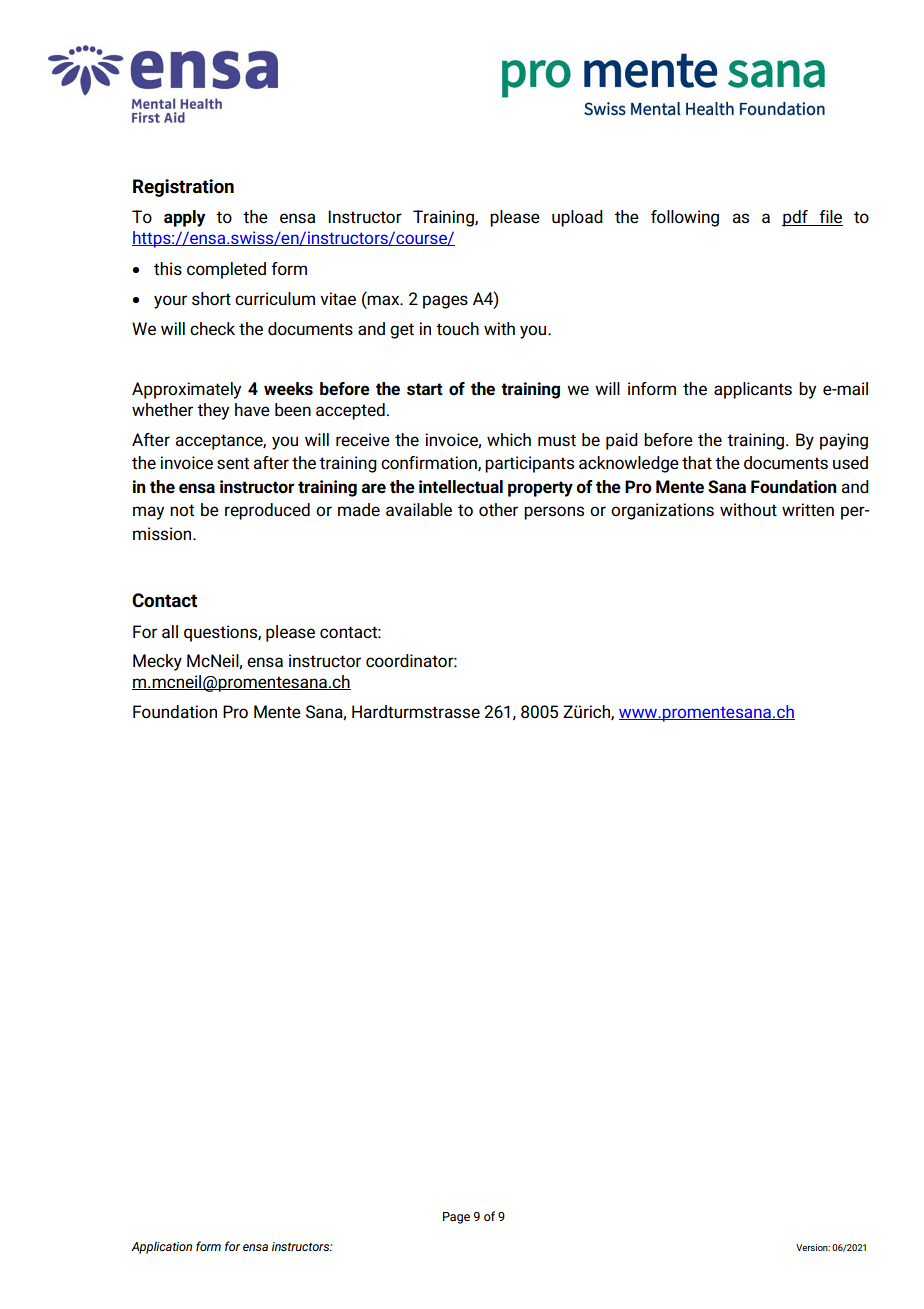 This page has height=1309, width=924. Describe the element at coordinates (662, 511) in the page. I see `organizations` at that location.
